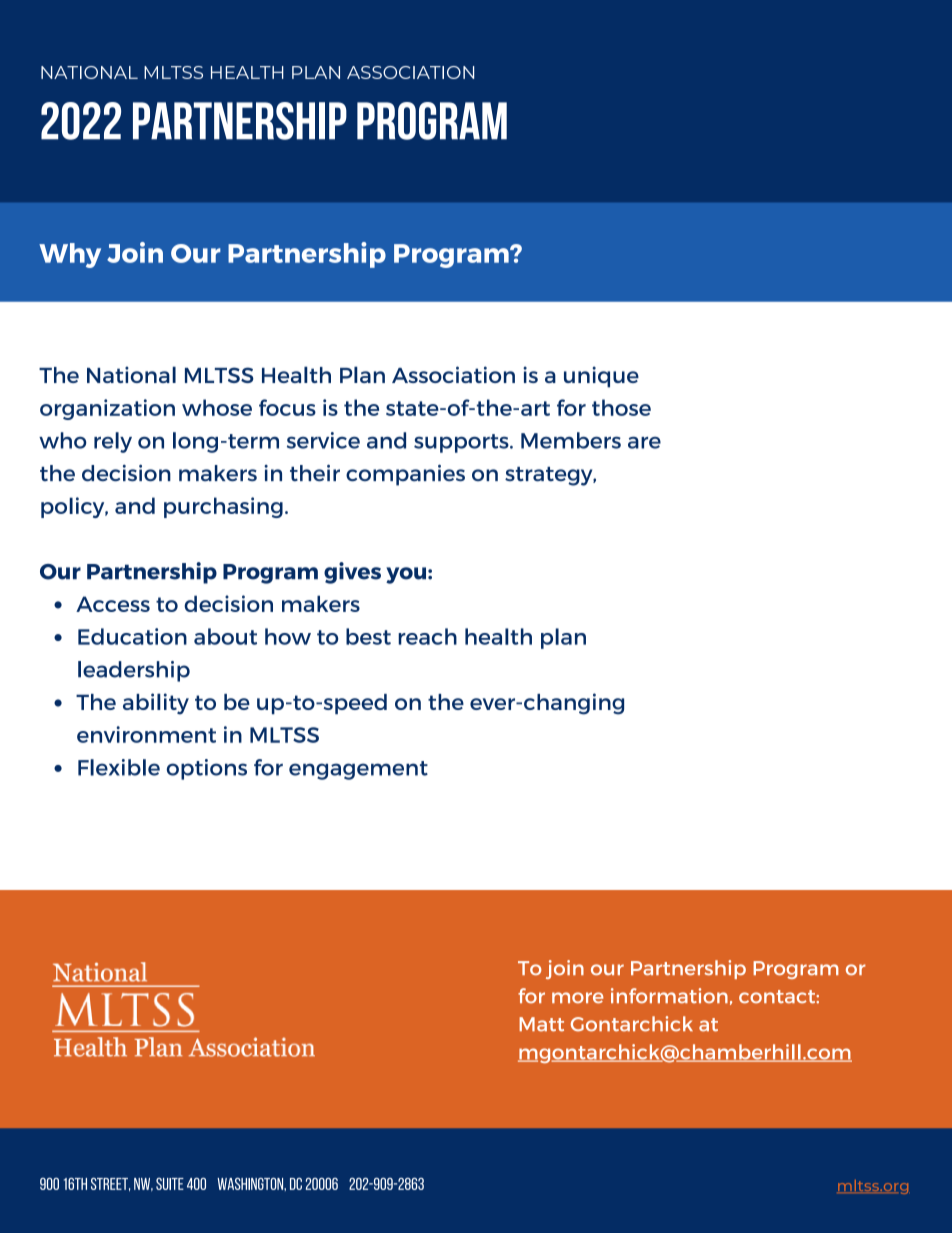 The width and height of the image is (952, 1233). Describe the element at coordinates (132, 636) in the image. I see `Education` at that location.
